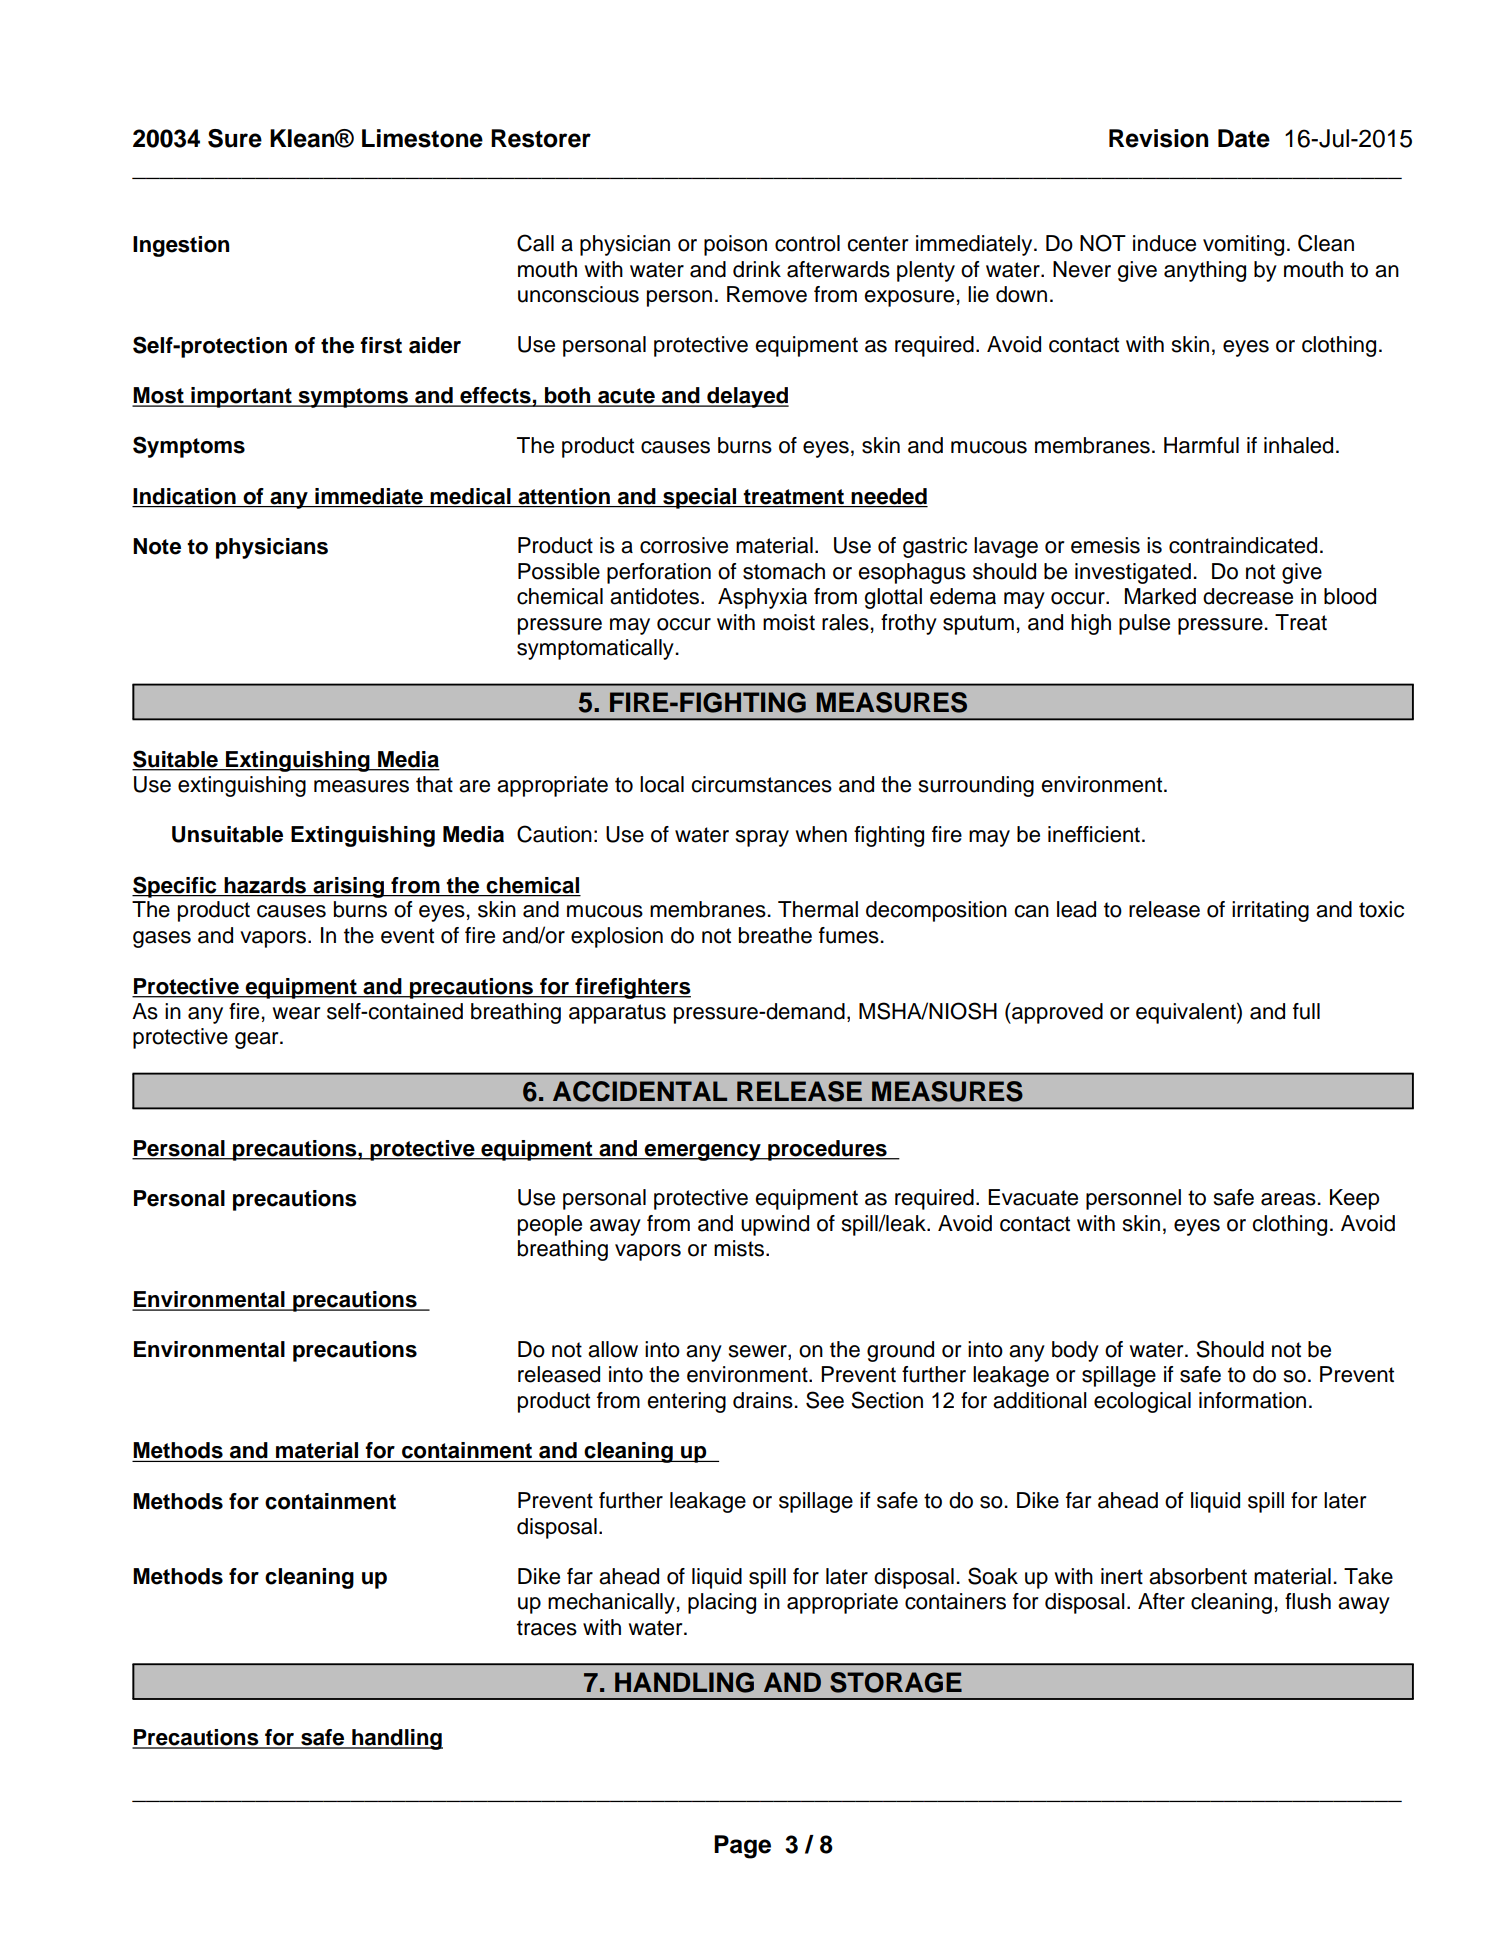  Describe the element at coordinates (742, 1847) in the screenshot. I see `Page` at that location.
